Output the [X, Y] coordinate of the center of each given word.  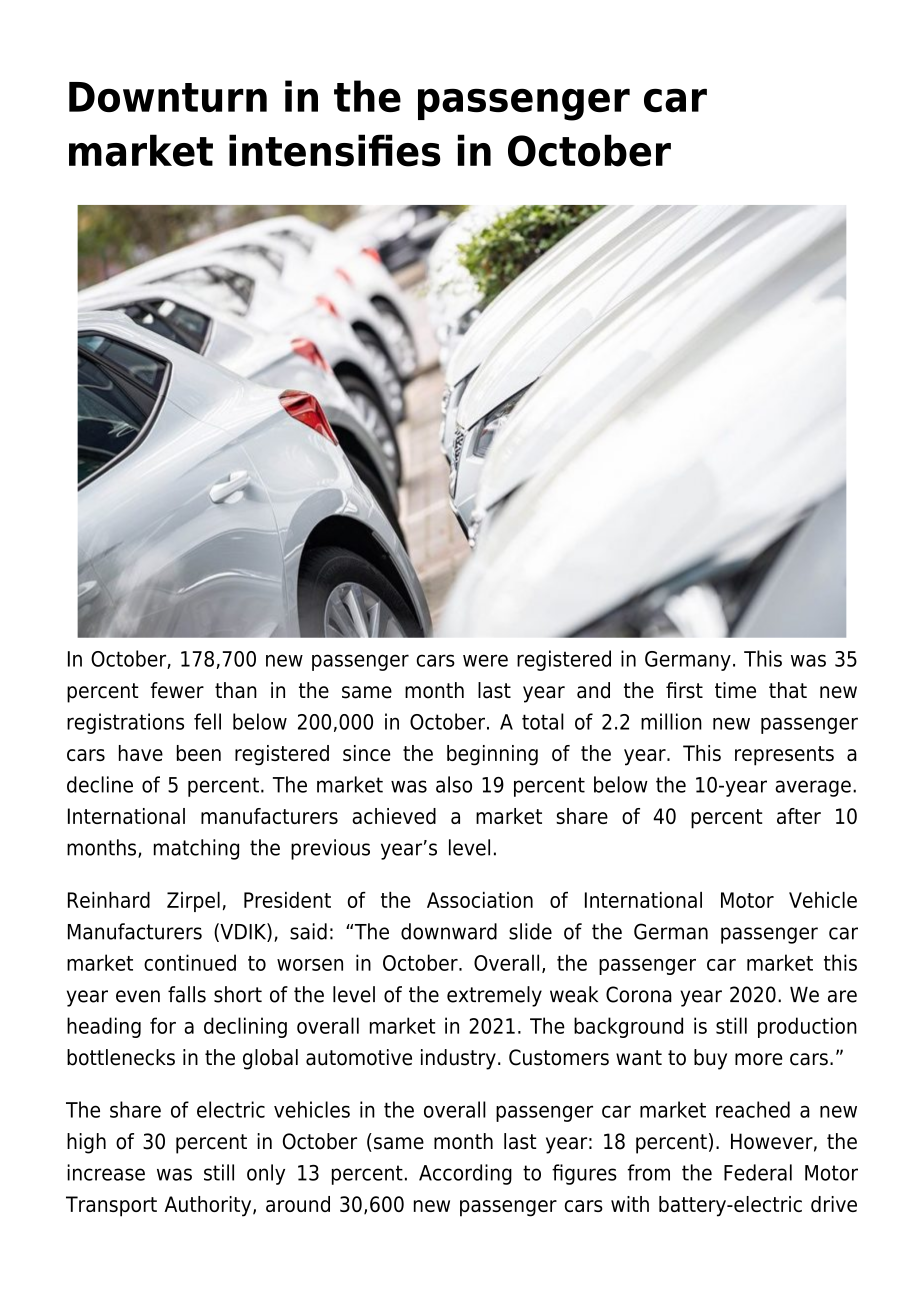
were [485, 660]
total [543, 721]
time [735, 690]
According [465, 1174]
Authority [209, 1206]
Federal [758, 1172]
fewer [177, 690]
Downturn [168, 97]
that [788, 690]
